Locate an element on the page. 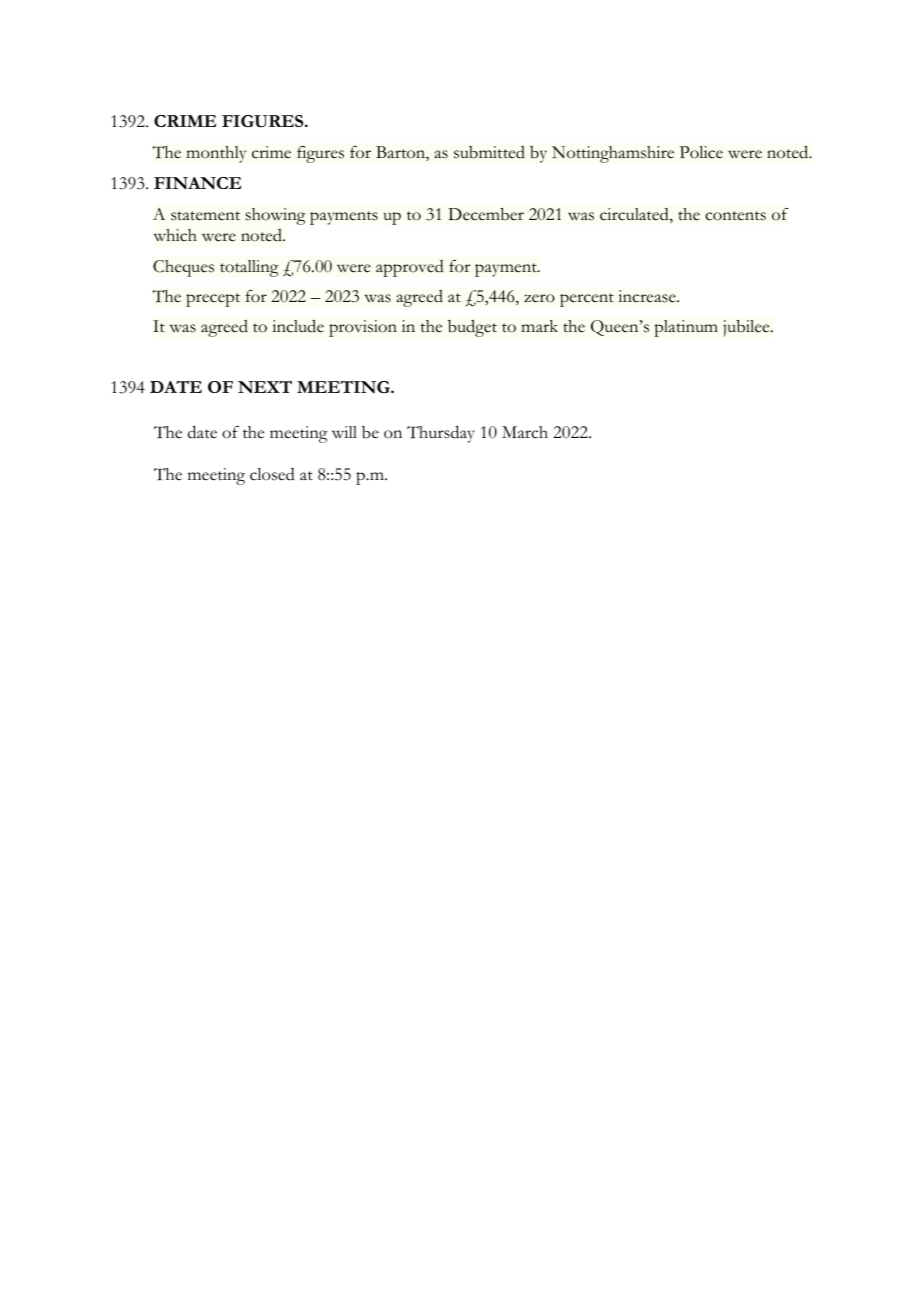 The height and width of the page is (1308, 924). precept is located at coordinates (213, 300).
